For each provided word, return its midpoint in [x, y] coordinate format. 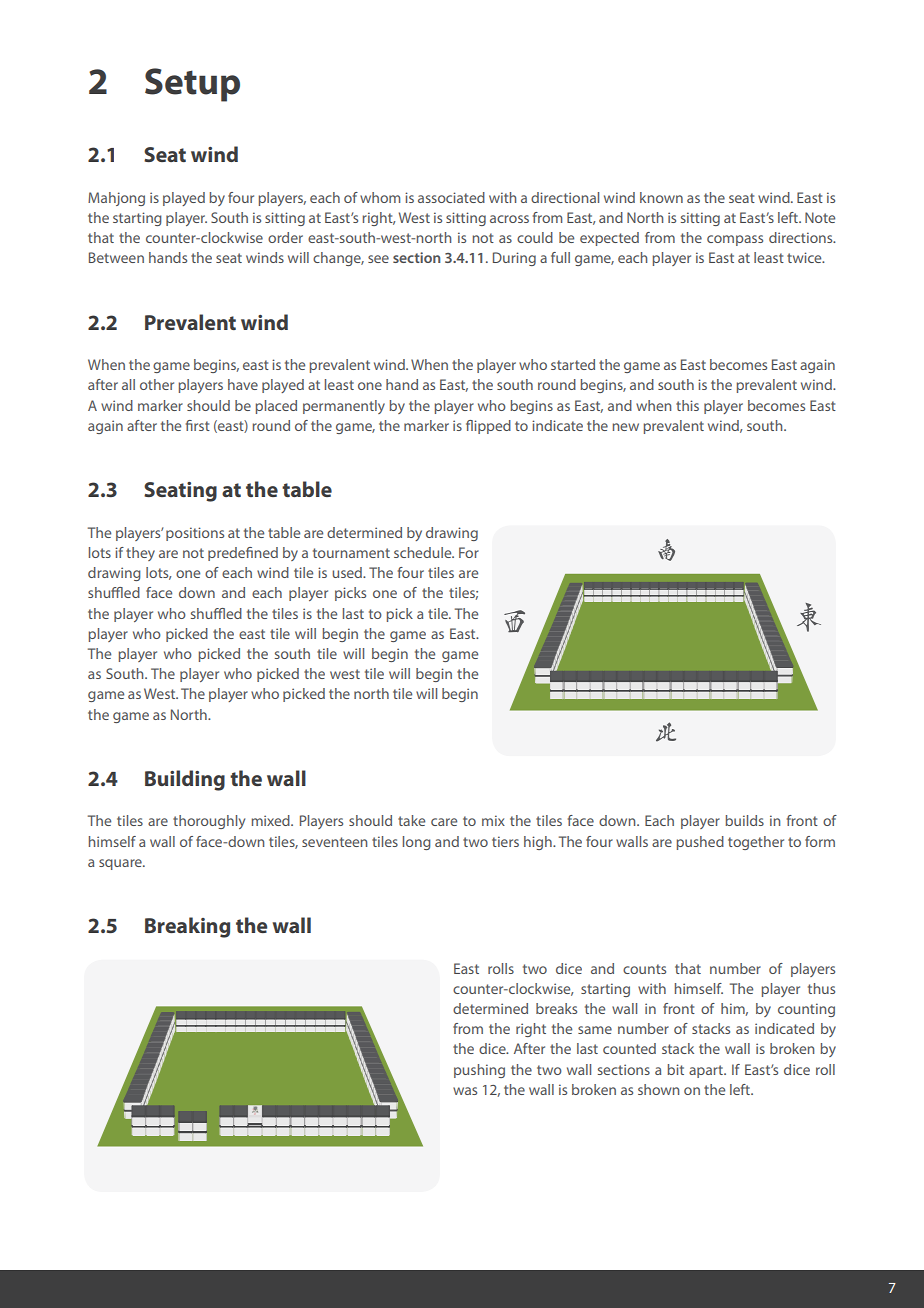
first [198, 425]
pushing [479, 1071]
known [661, 197]
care [444, 822]
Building [185, 780]
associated [451, 197]
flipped [488, 427]
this [687, 405]
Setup [192, 85]
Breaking [187, 927]
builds [744, 820]
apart [707, 1071]
